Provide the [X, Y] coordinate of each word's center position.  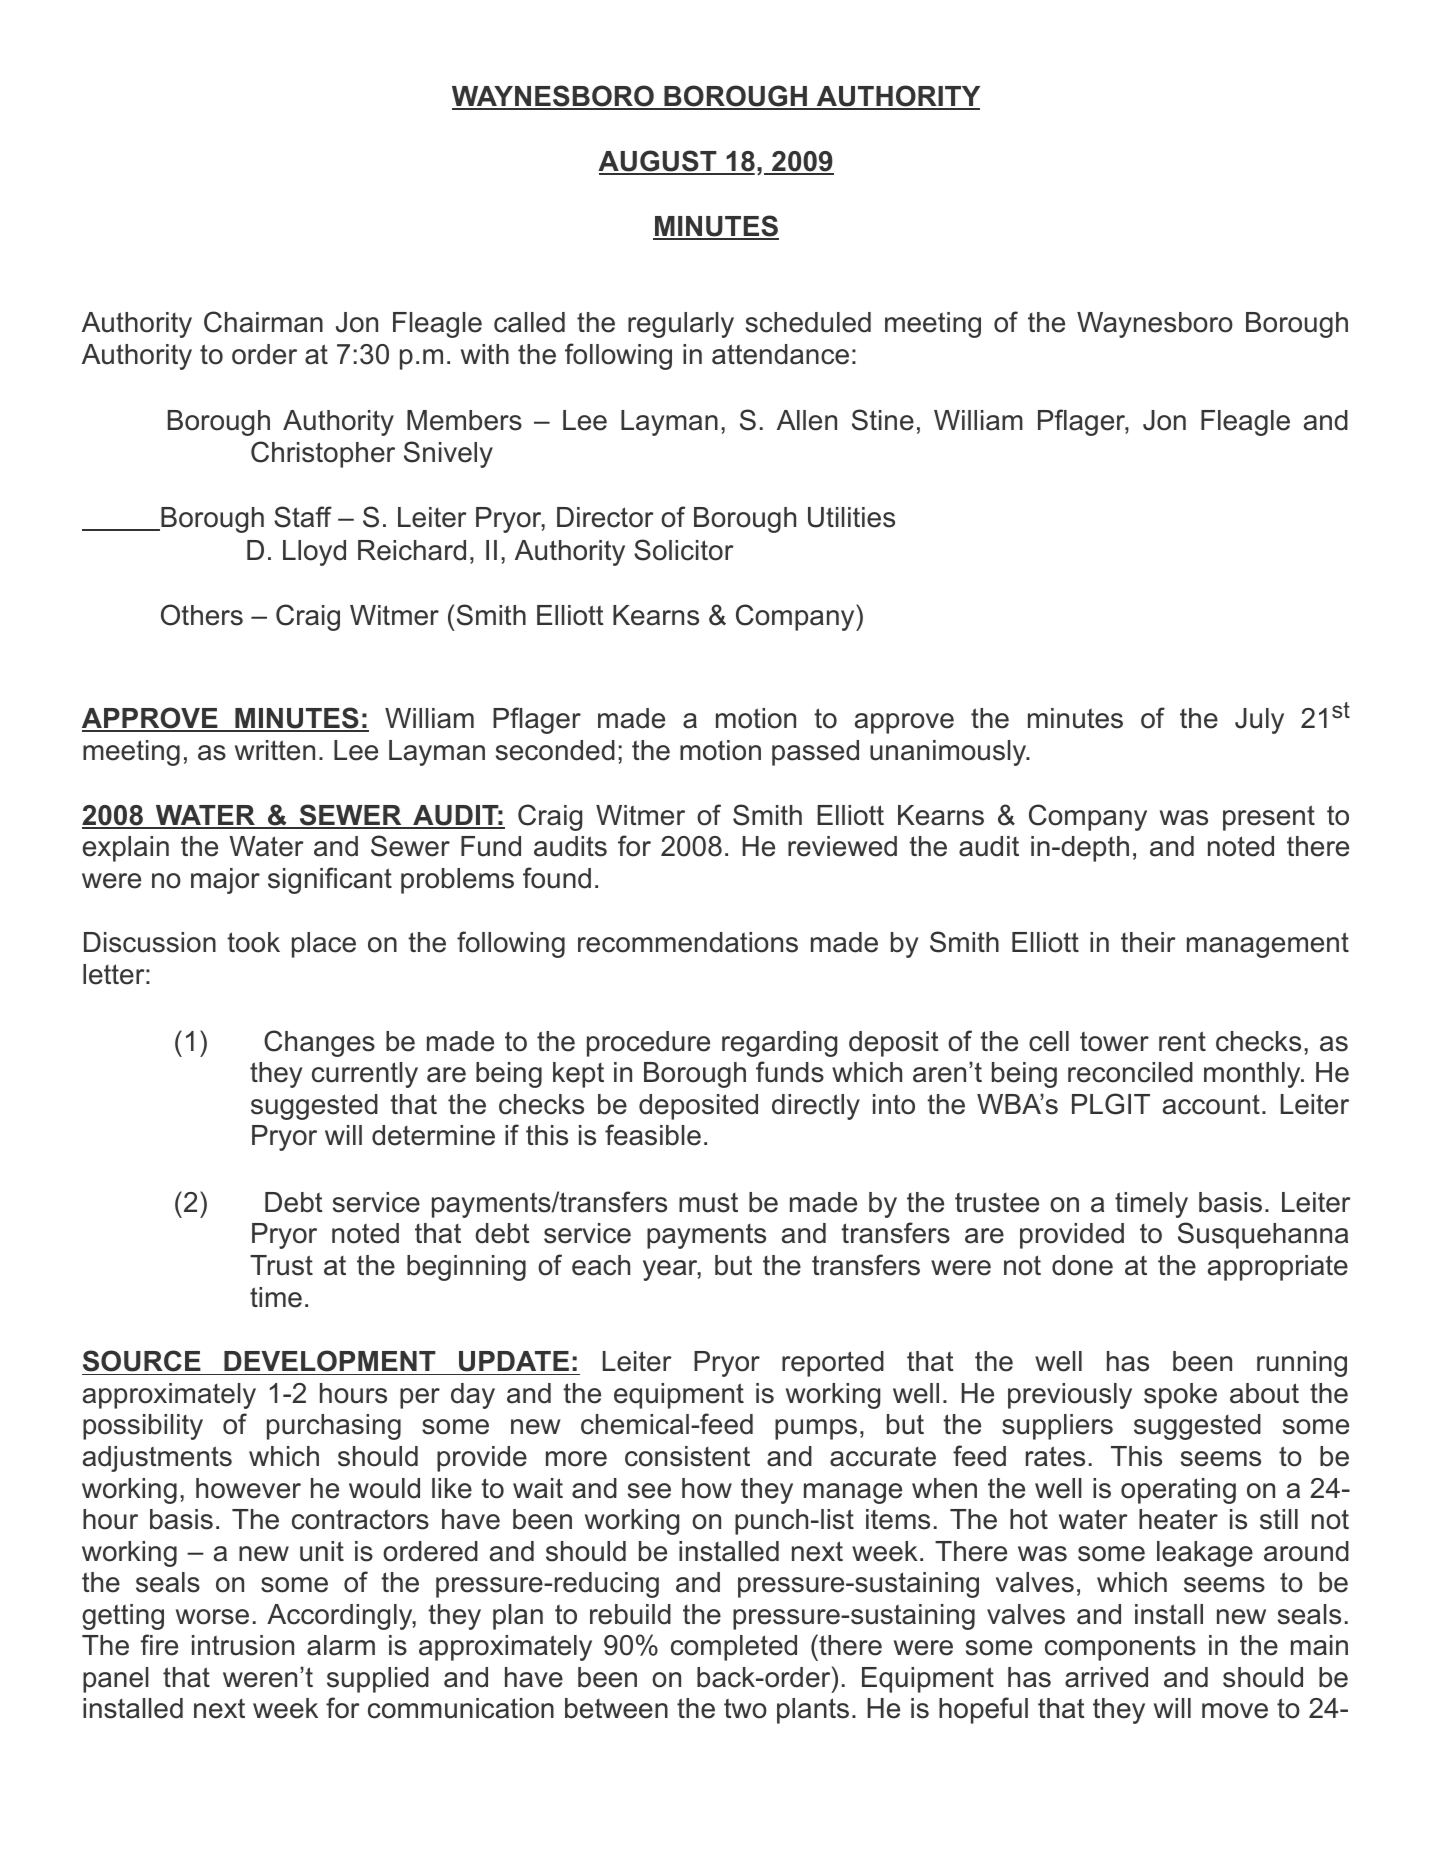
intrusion [243, 1645]
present [1269, 818]
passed [815, 753]
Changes [319, 1043]
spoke [1180, 1396]
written [275, 750]
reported [833, 1364]
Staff [303, 517]
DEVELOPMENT [330, 1362]
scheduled [808, 322]
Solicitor [684, 550]
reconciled [1130, 1072]
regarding [779, 1044]
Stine [883, 420]
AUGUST [658, 162]
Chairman [263, 322]
